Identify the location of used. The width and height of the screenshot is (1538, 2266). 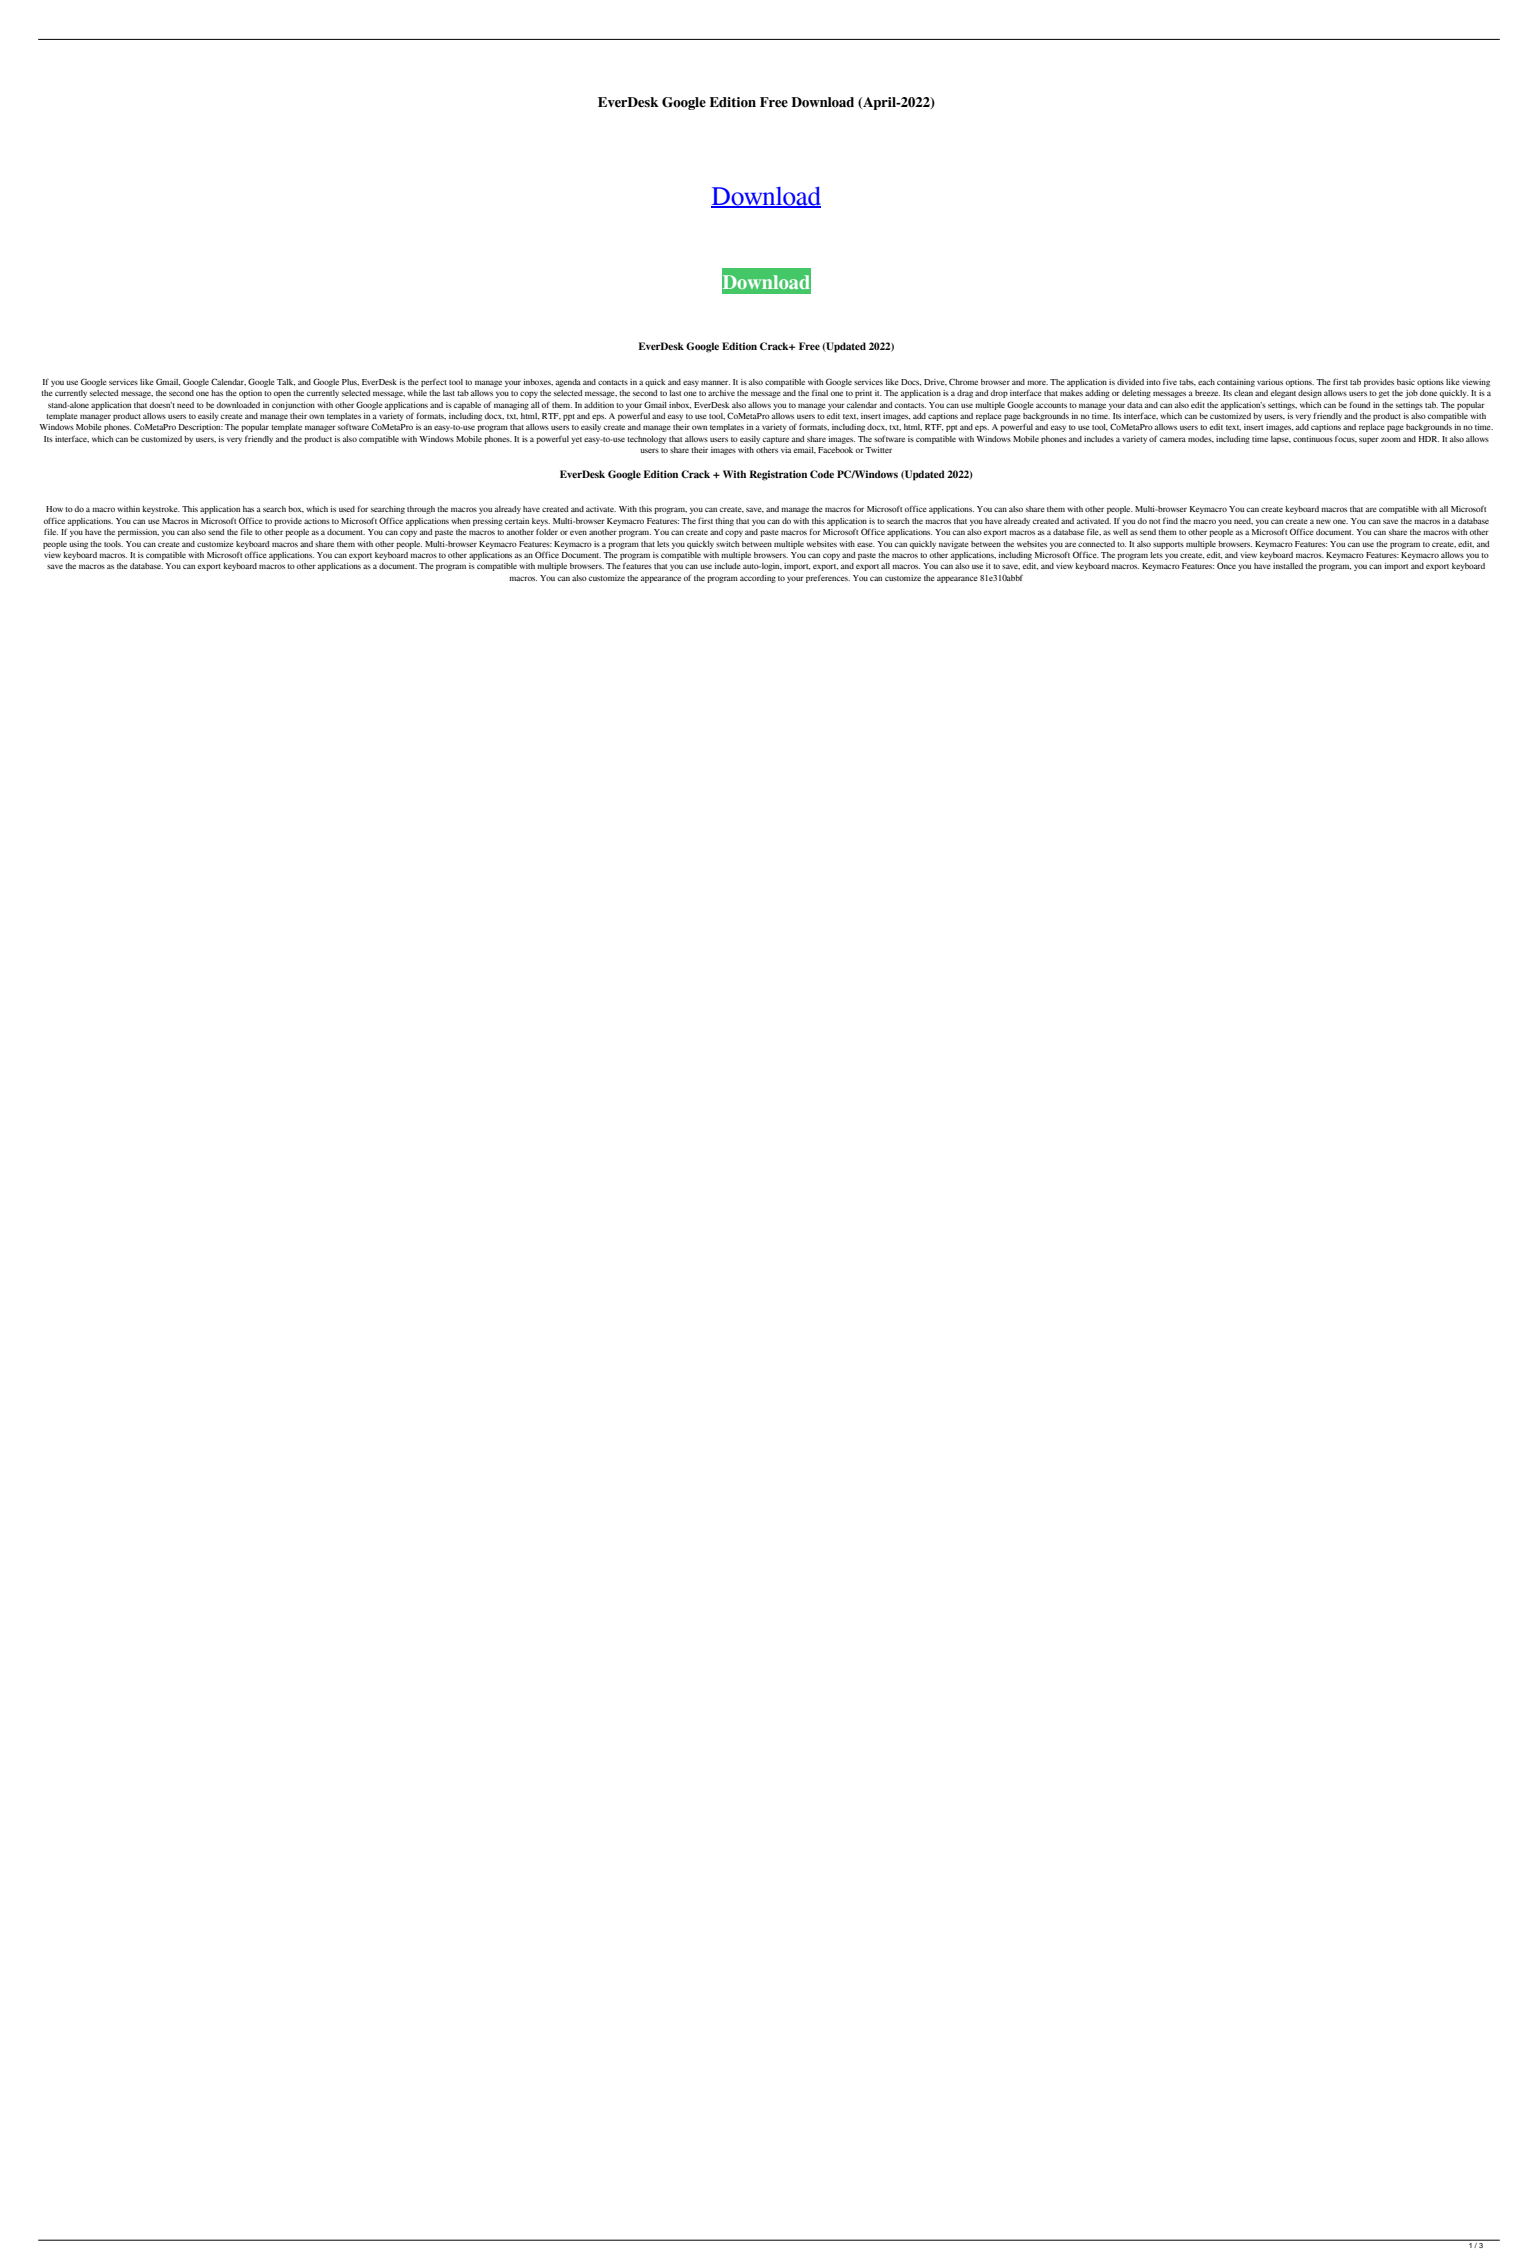
(347, 509).
